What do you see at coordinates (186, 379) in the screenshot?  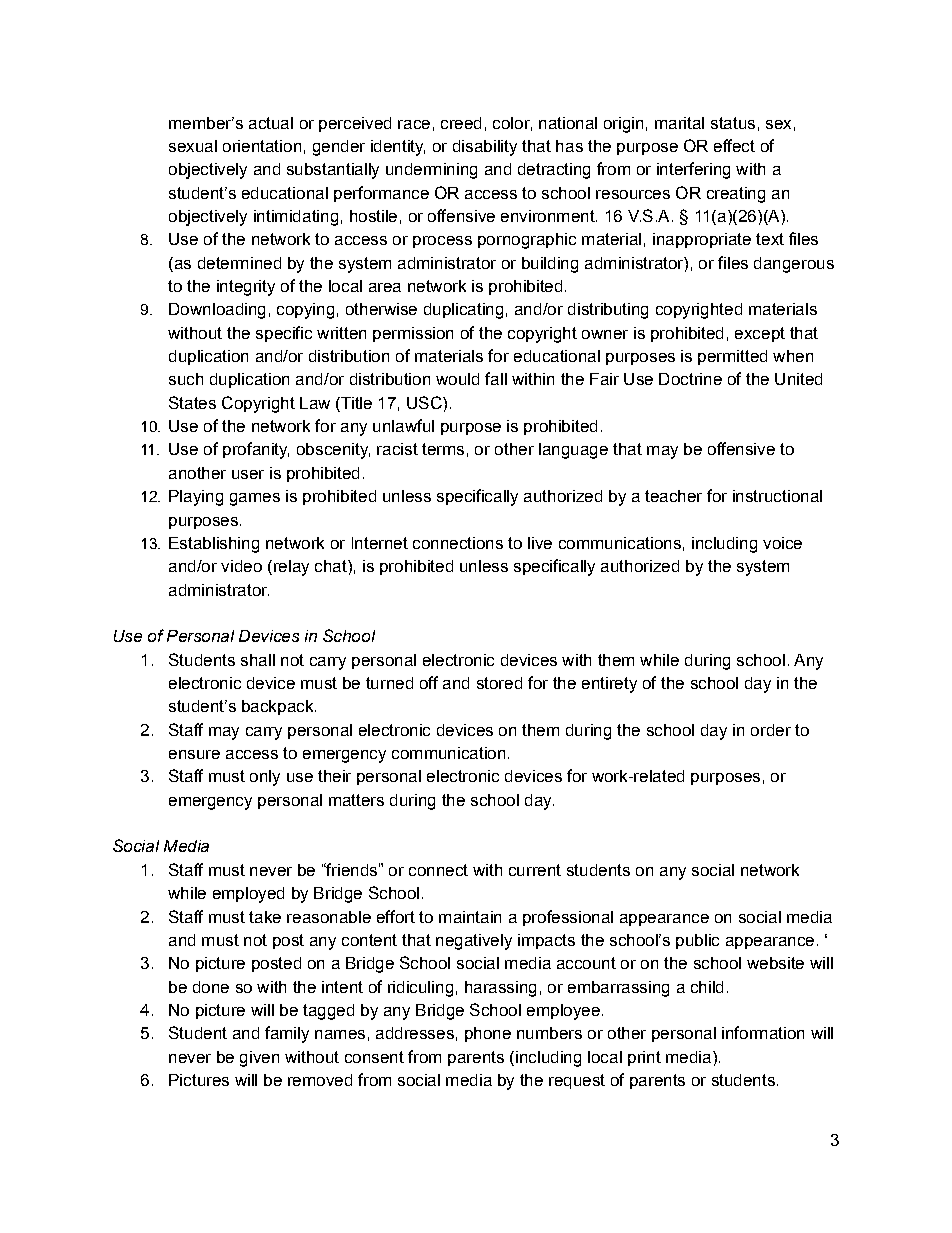 I see `such` at bounding box center [186, 379].
